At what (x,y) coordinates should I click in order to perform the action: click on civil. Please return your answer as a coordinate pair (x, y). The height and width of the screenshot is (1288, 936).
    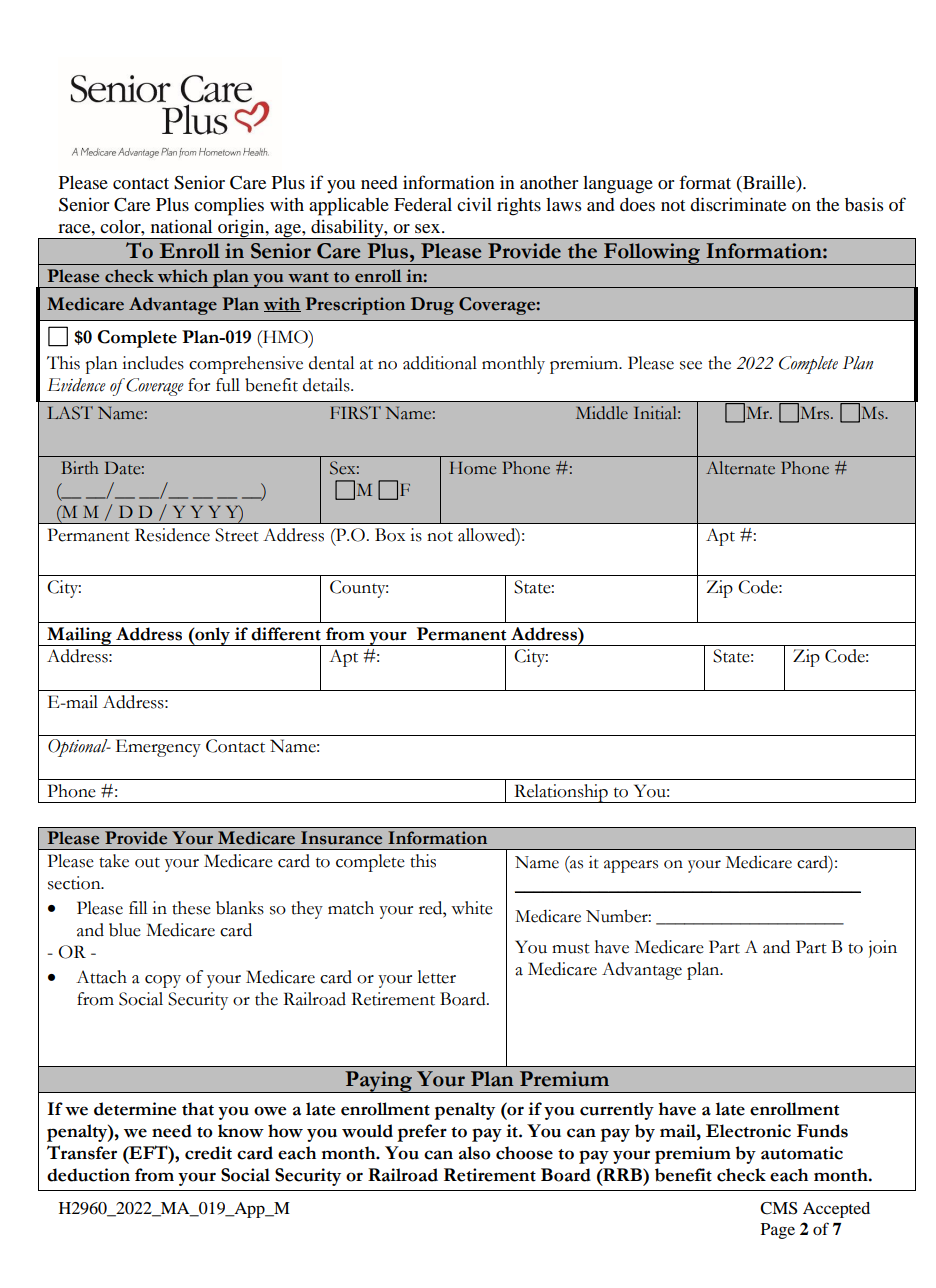
    Looking at the image, I should click on (474, 204).
